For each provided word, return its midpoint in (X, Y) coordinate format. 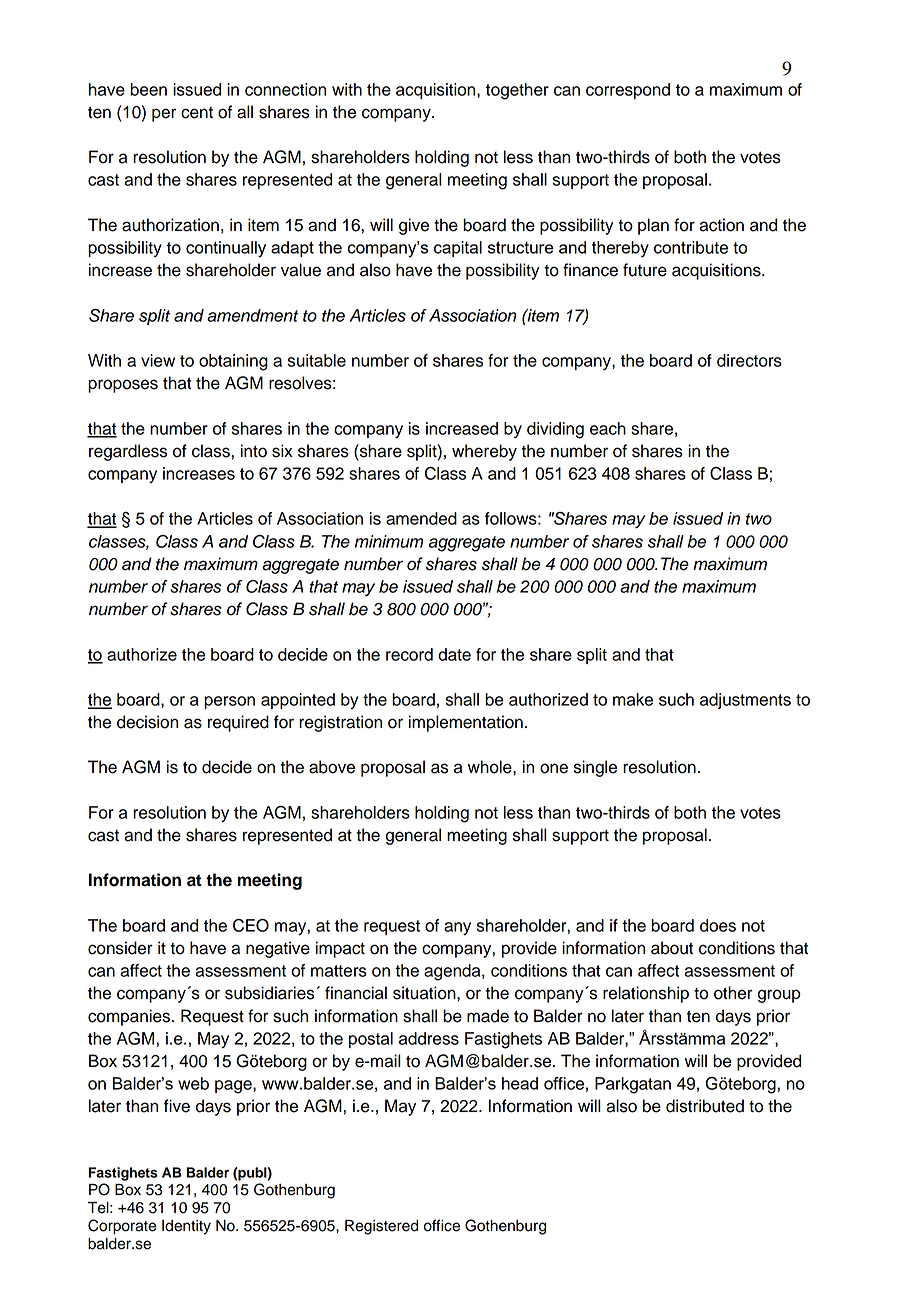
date (454, 654)
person (229, 702)
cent (197, 113)
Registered (381, 1227)
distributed (705, 1106)
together (517, 91)
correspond (628, 91)
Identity (186, 1227)
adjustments (745, 701)
